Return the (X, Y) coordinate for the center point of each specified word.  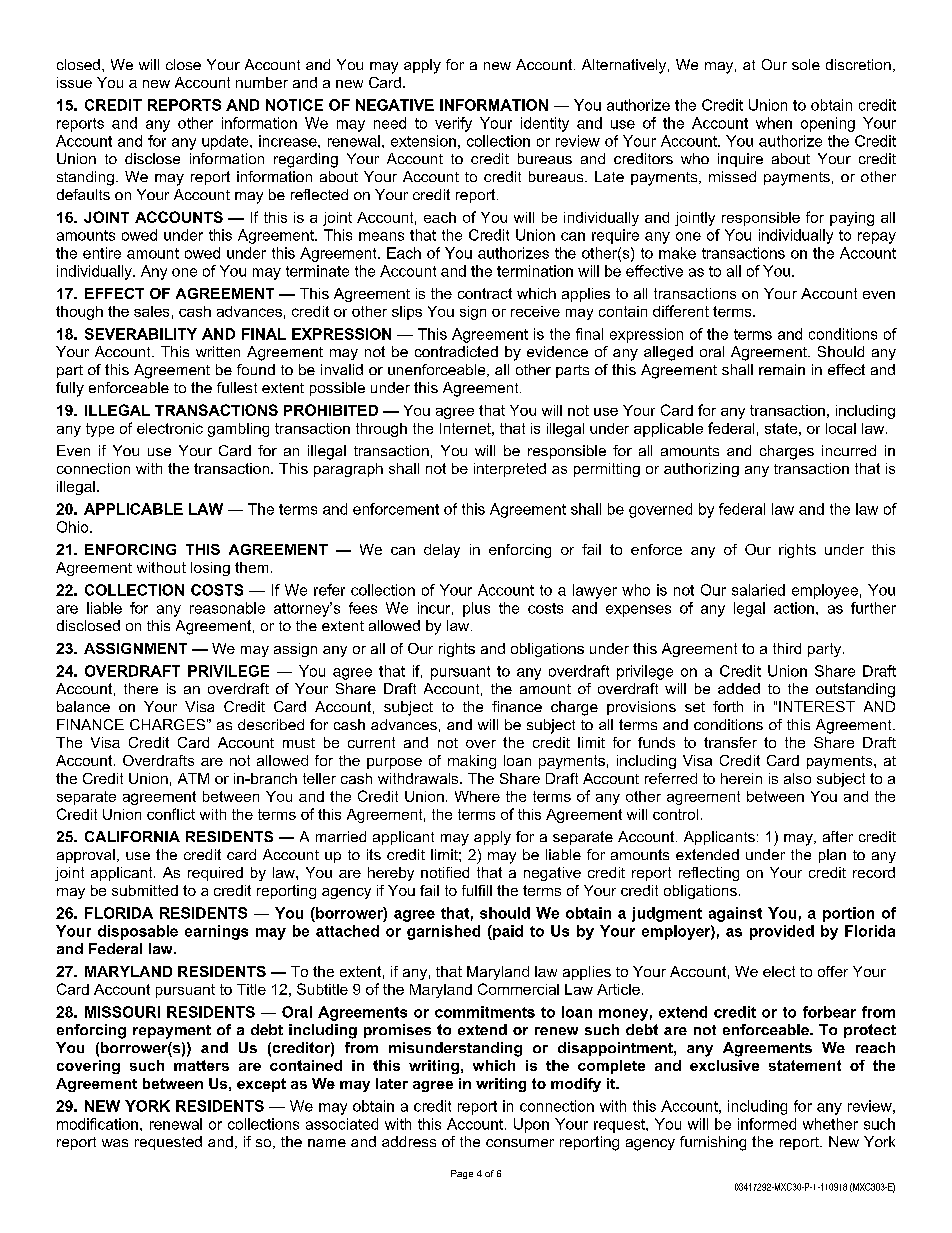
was (115, 1143)
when (774, 123)
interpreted (510, 470)
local (841, 428)
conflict (171, 814)
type (100, 430)
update (226, 142)
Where (477, 796)
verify (453, 124)
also (797, 778)
